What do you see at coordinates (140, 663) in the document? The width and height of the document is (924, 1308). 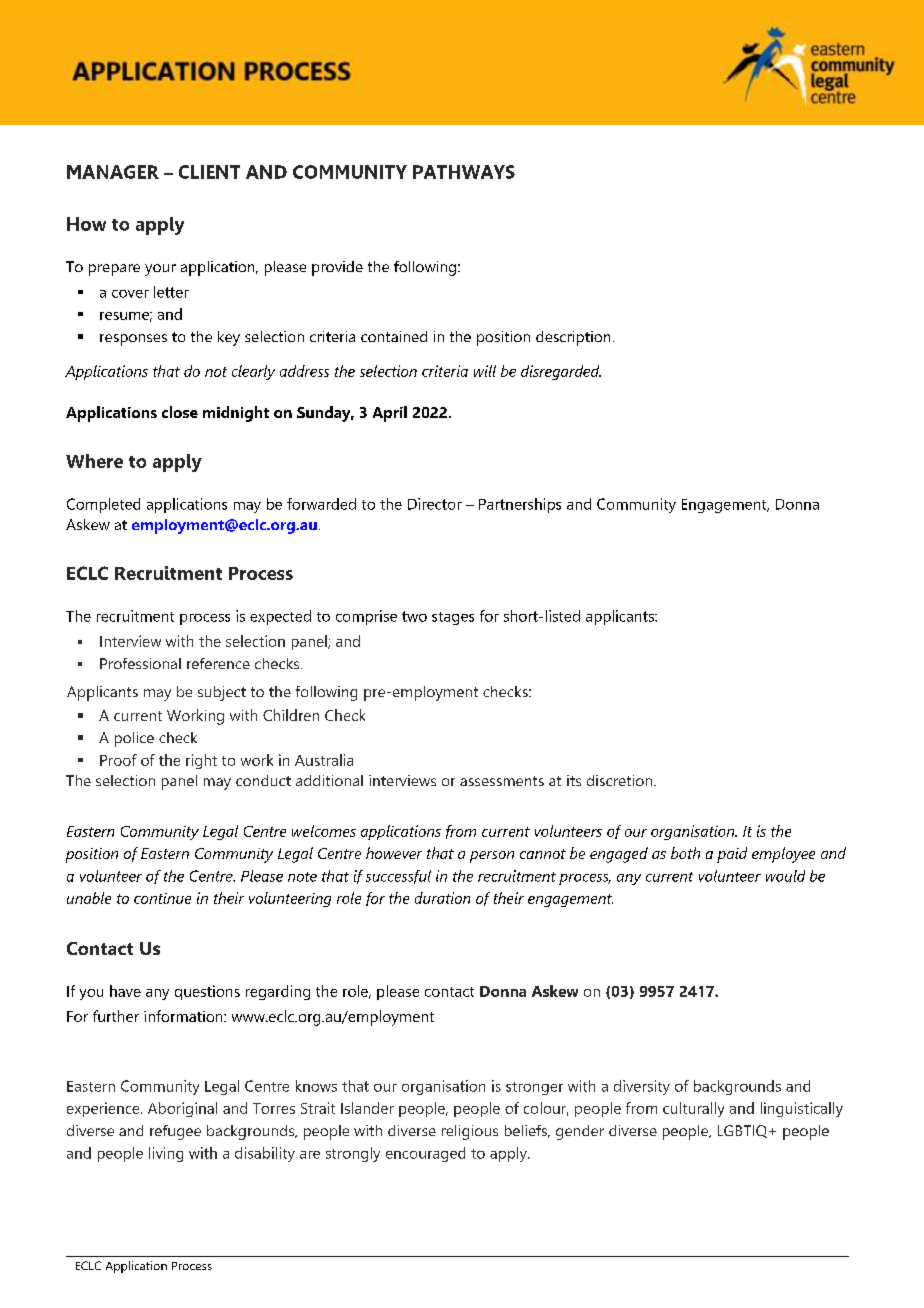 I see `Professional` at bounding box center [140, 663].
